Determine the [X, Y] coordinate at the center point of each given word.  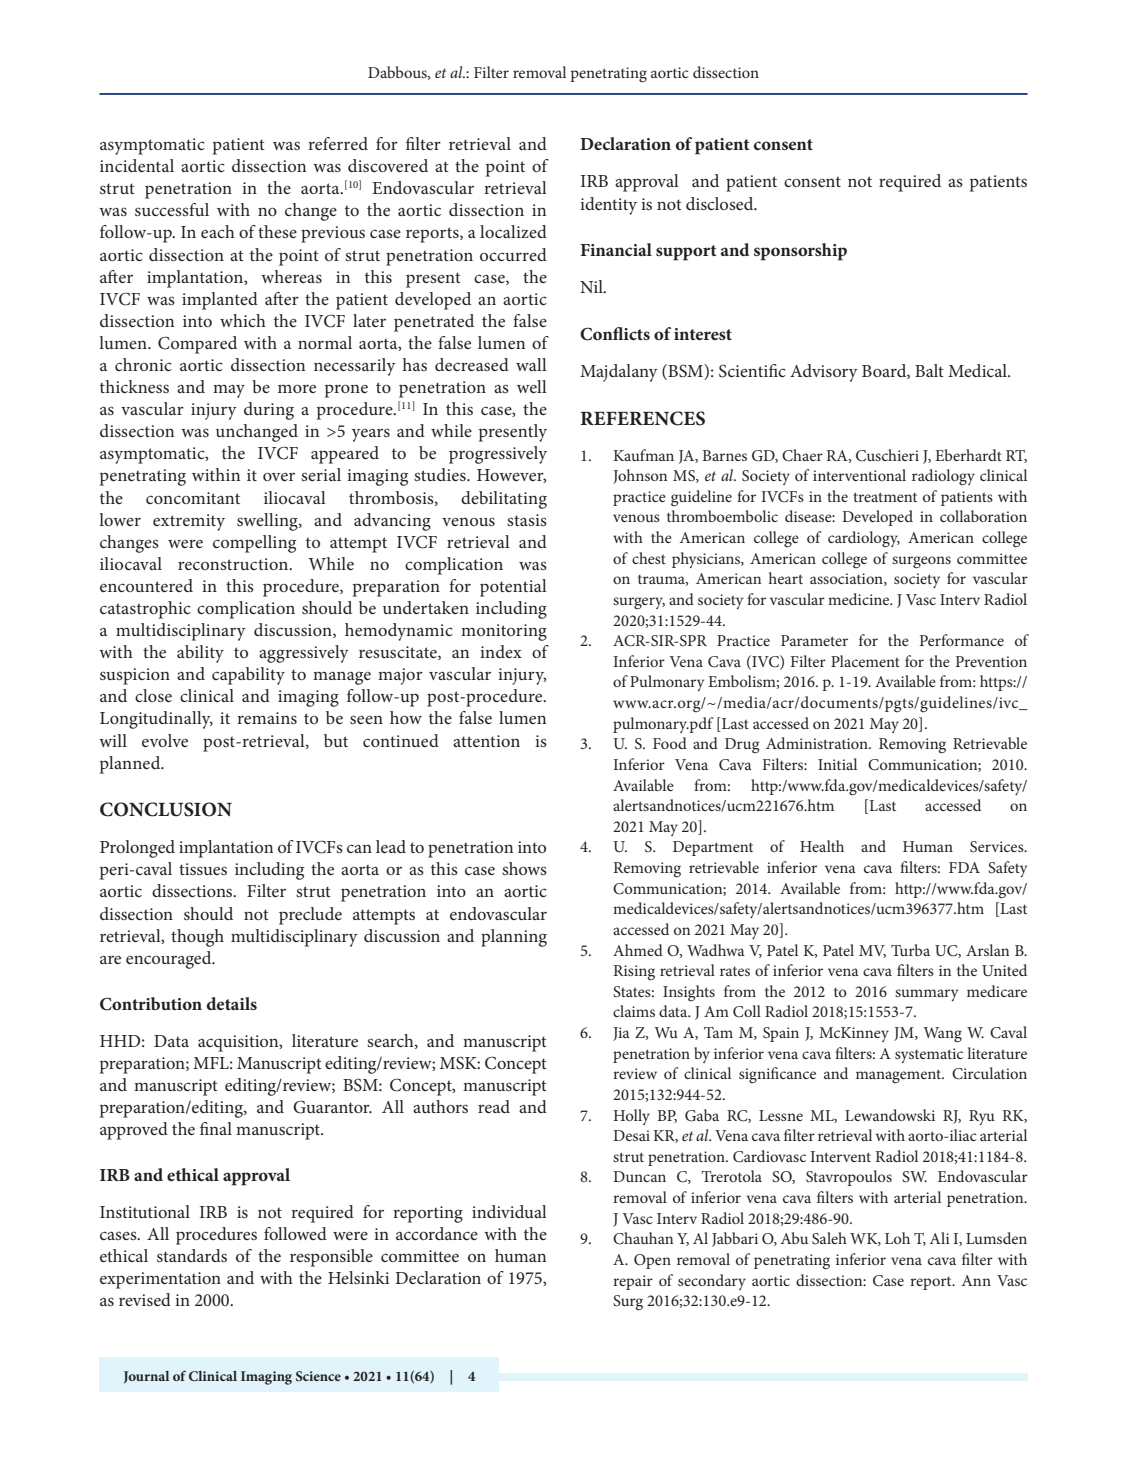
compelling [254, 544]
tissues [203, 869]
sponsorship [800, 252]
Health [822, 846]
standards [192, 1255]
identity [608, 206]
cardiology [864, 539]
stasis [527, 520]
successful [172, 209]
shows [524, 868]
